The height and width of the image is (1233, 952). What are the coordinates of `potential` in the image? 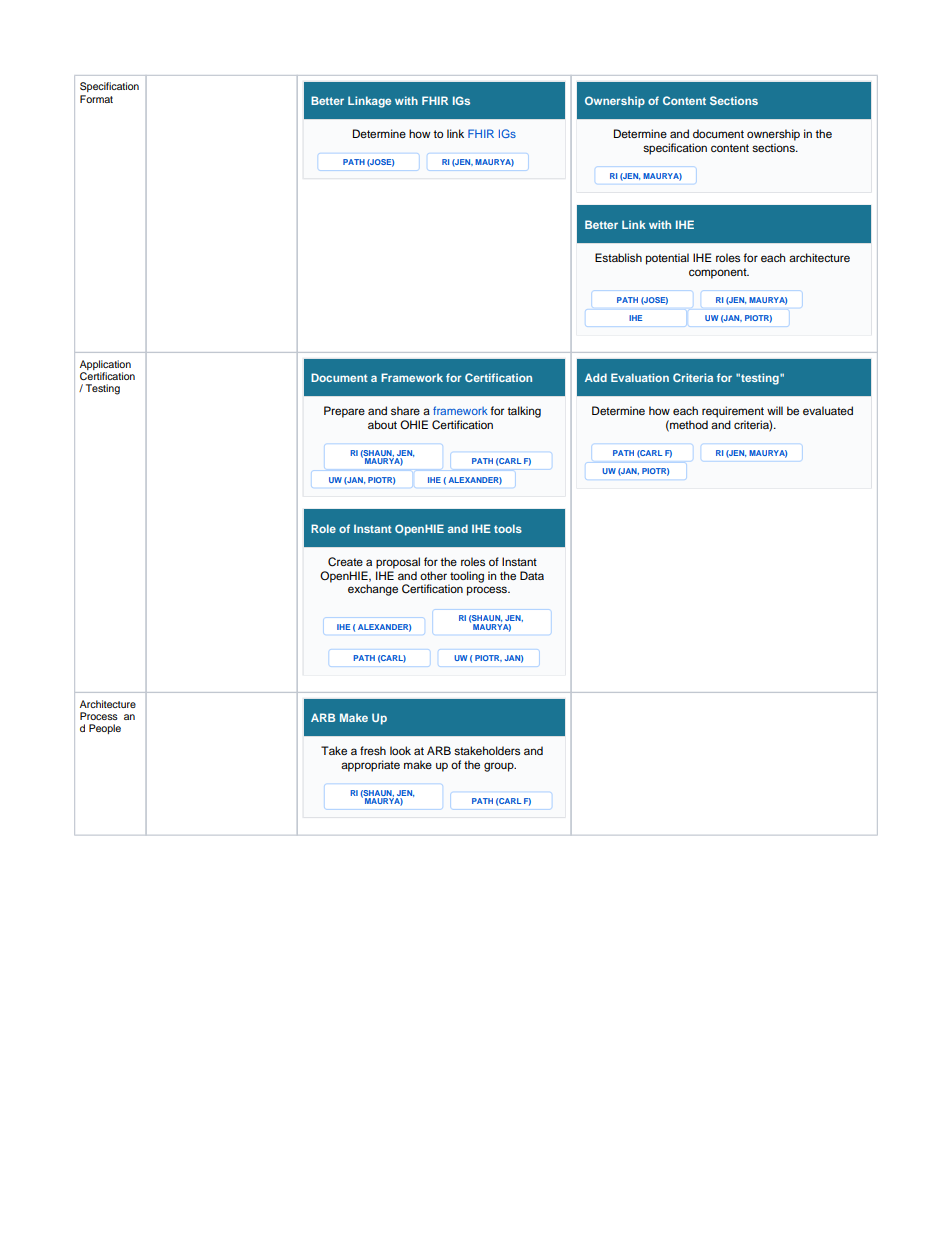 It's located at (667, 259).
